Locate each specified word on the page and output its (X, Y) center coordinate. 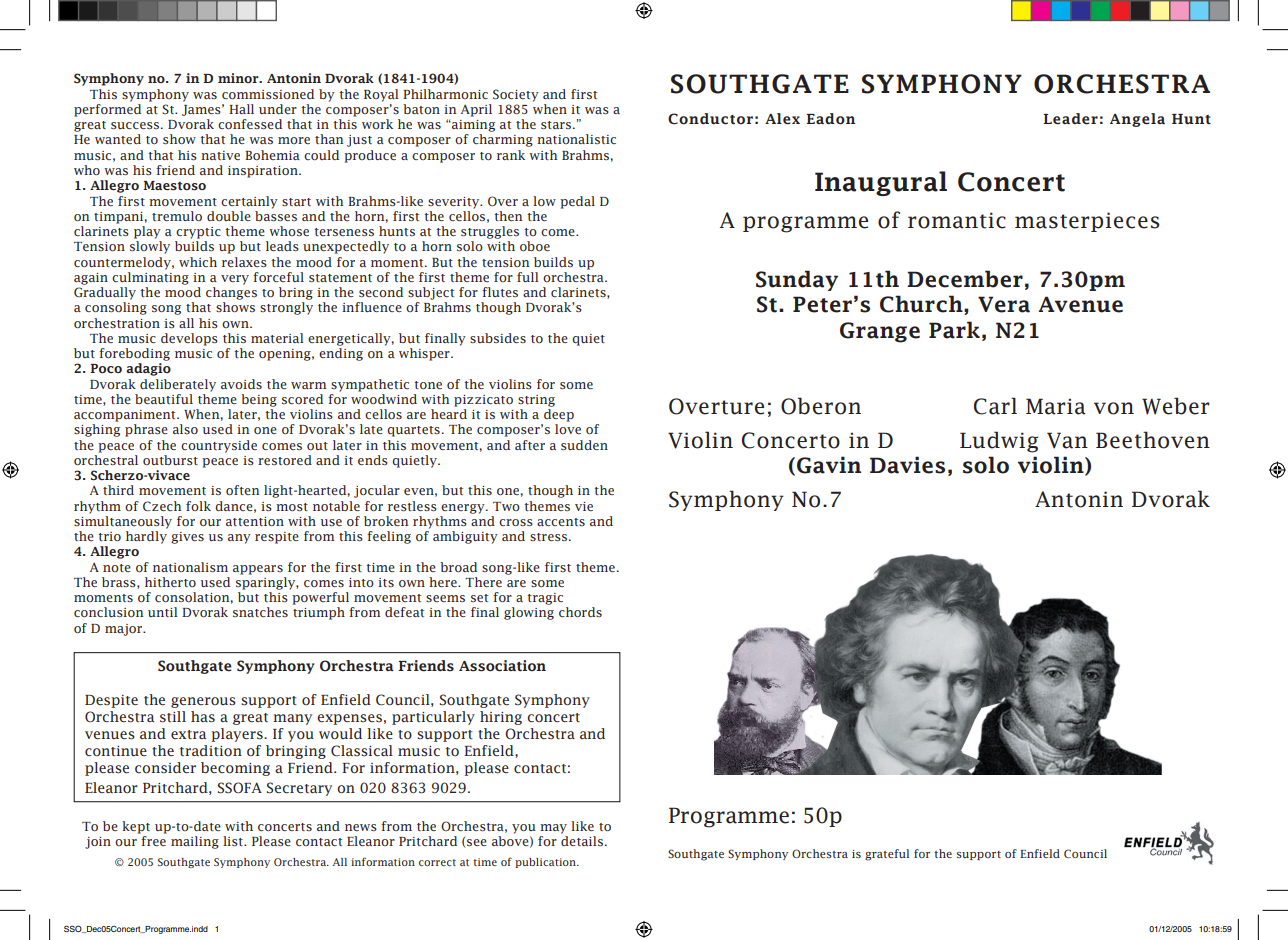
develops (189, 339)
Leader (1070, 119)
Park (954, 330)
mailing (195, 842)
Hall (241, 109)
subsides (498, 338)
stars (557, 125)
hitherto (170, 582)
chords (580, 612)
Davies (907, 465)
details (583, 841)
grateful (887, 855)
